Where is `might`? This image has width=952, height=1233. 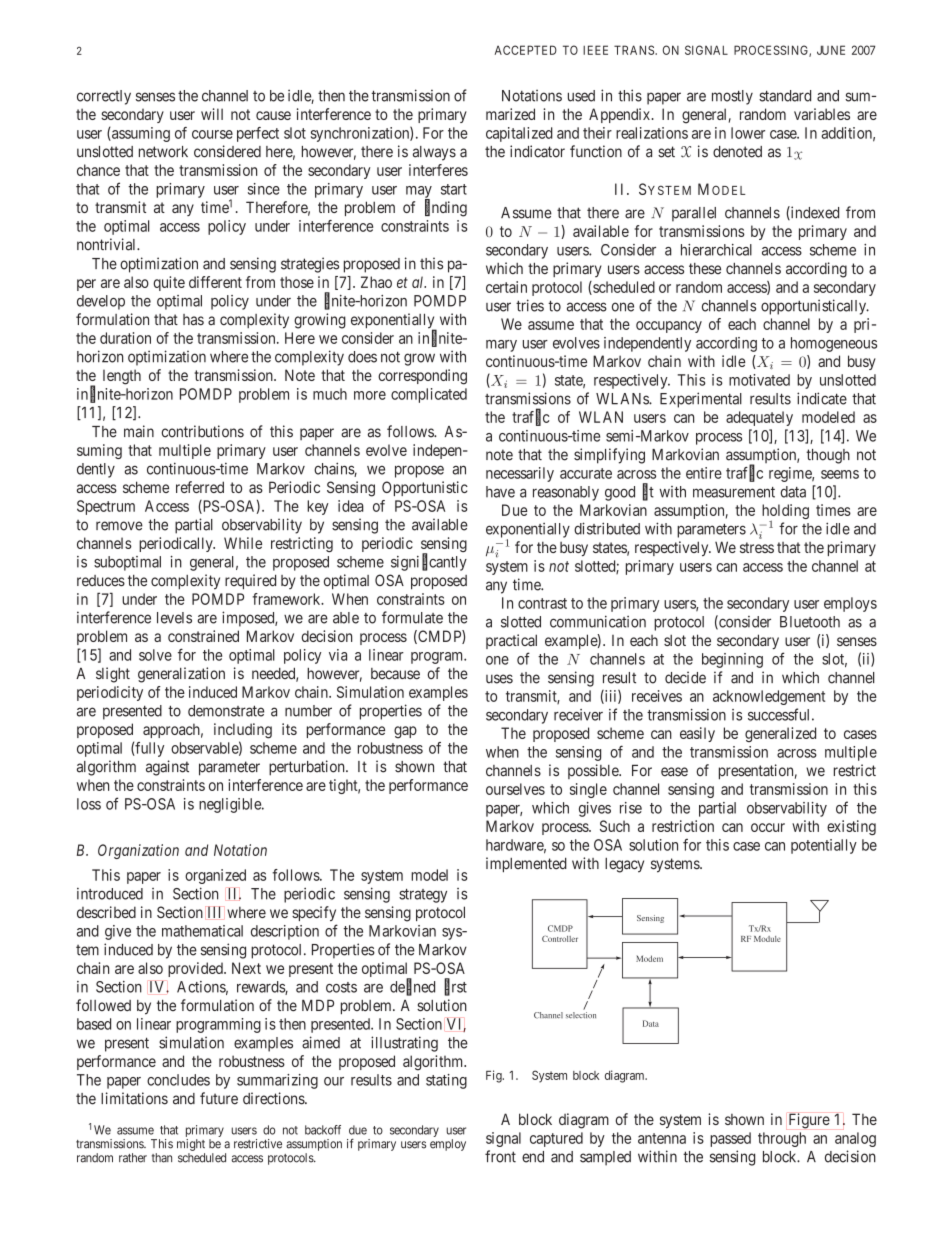
might is located at coordinates (191, 1145).
